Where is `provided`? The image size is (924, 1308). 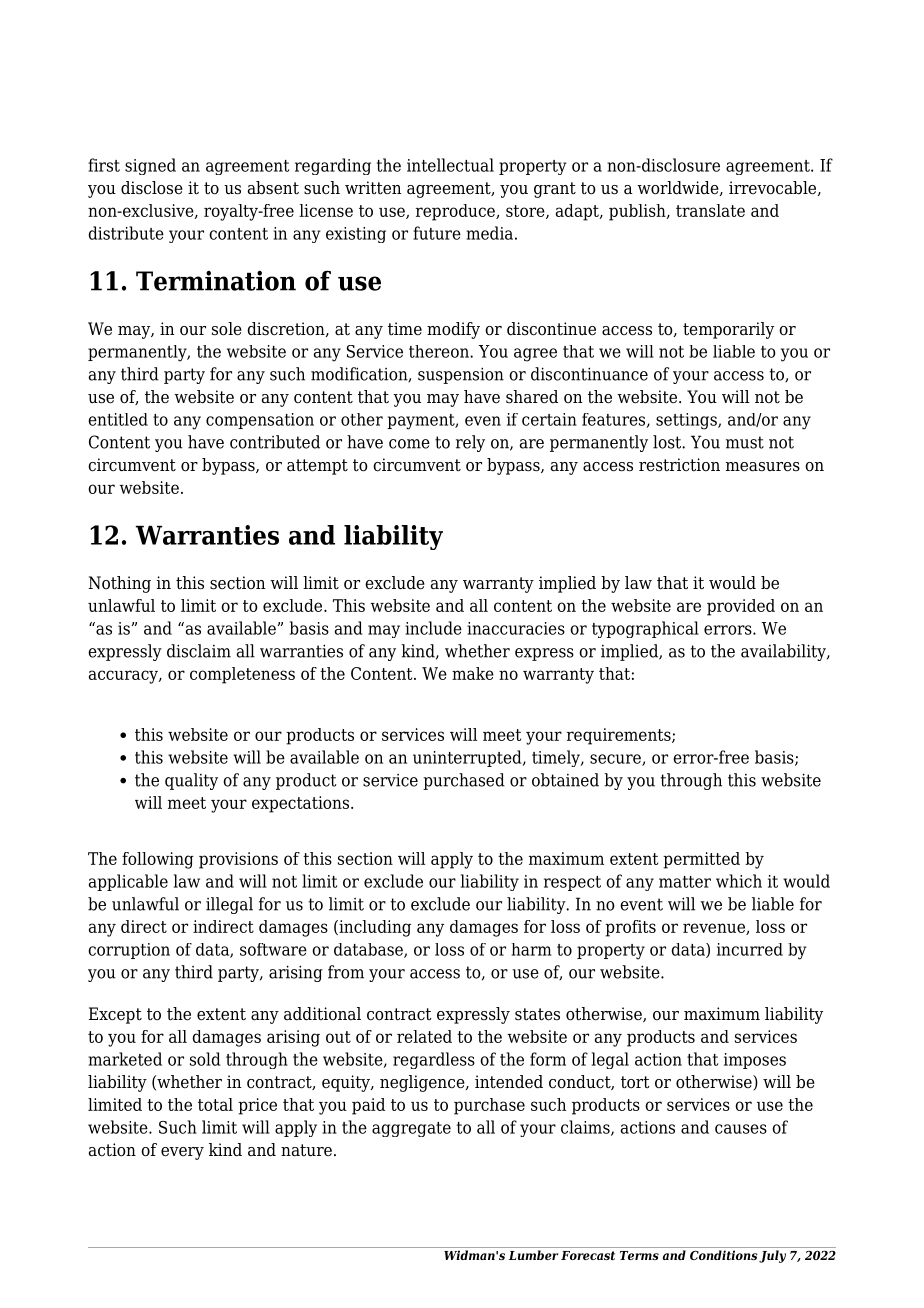 provided is located at coordinates (741, 607).
